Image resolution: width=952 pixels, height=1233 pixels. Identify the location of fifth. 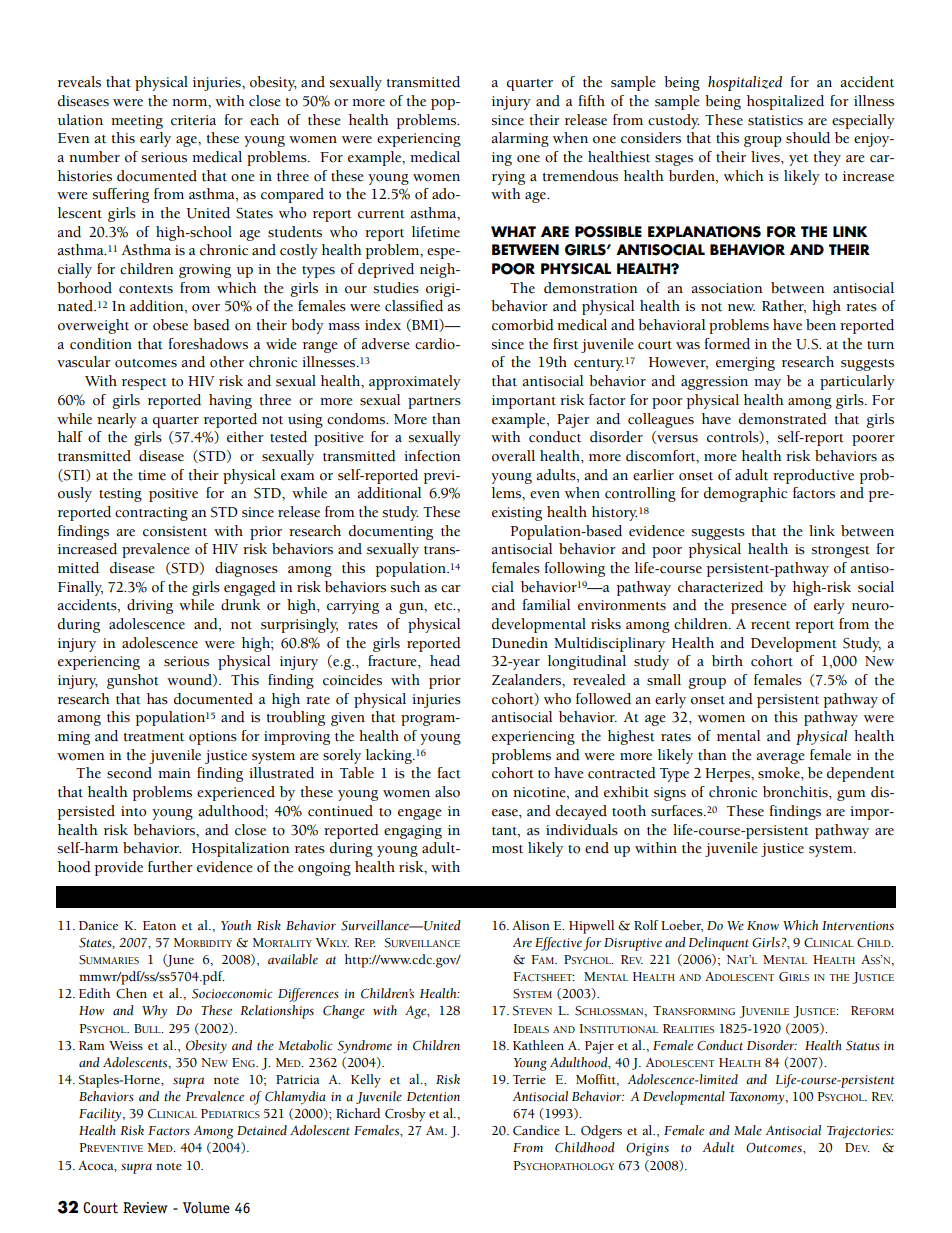
(592, 101).
